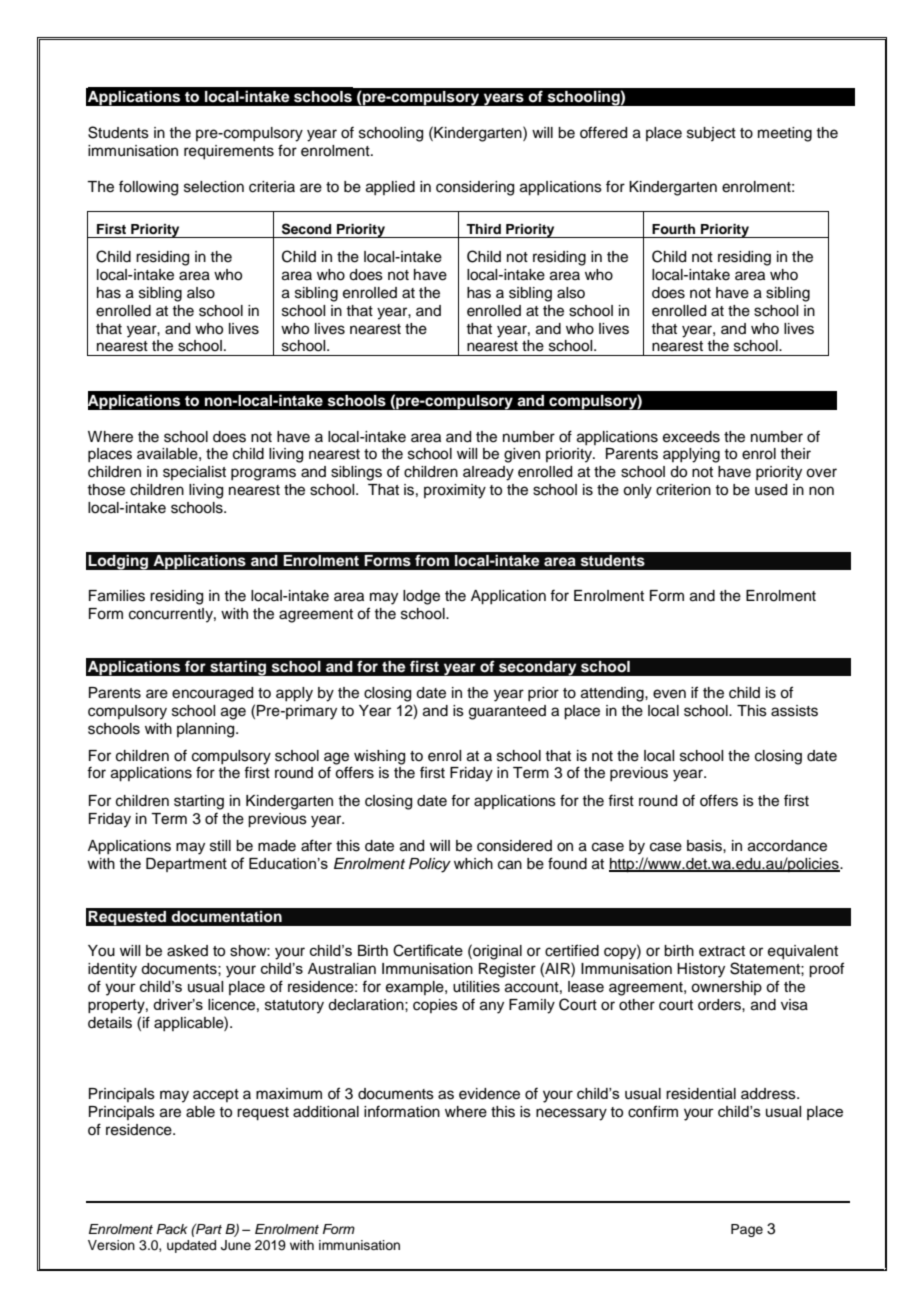 This screenshot has width=924, height=1308. What do you see at coordinates (711, 134) in the screenshot?
I see `subject` at bounding box center [711, 134].
